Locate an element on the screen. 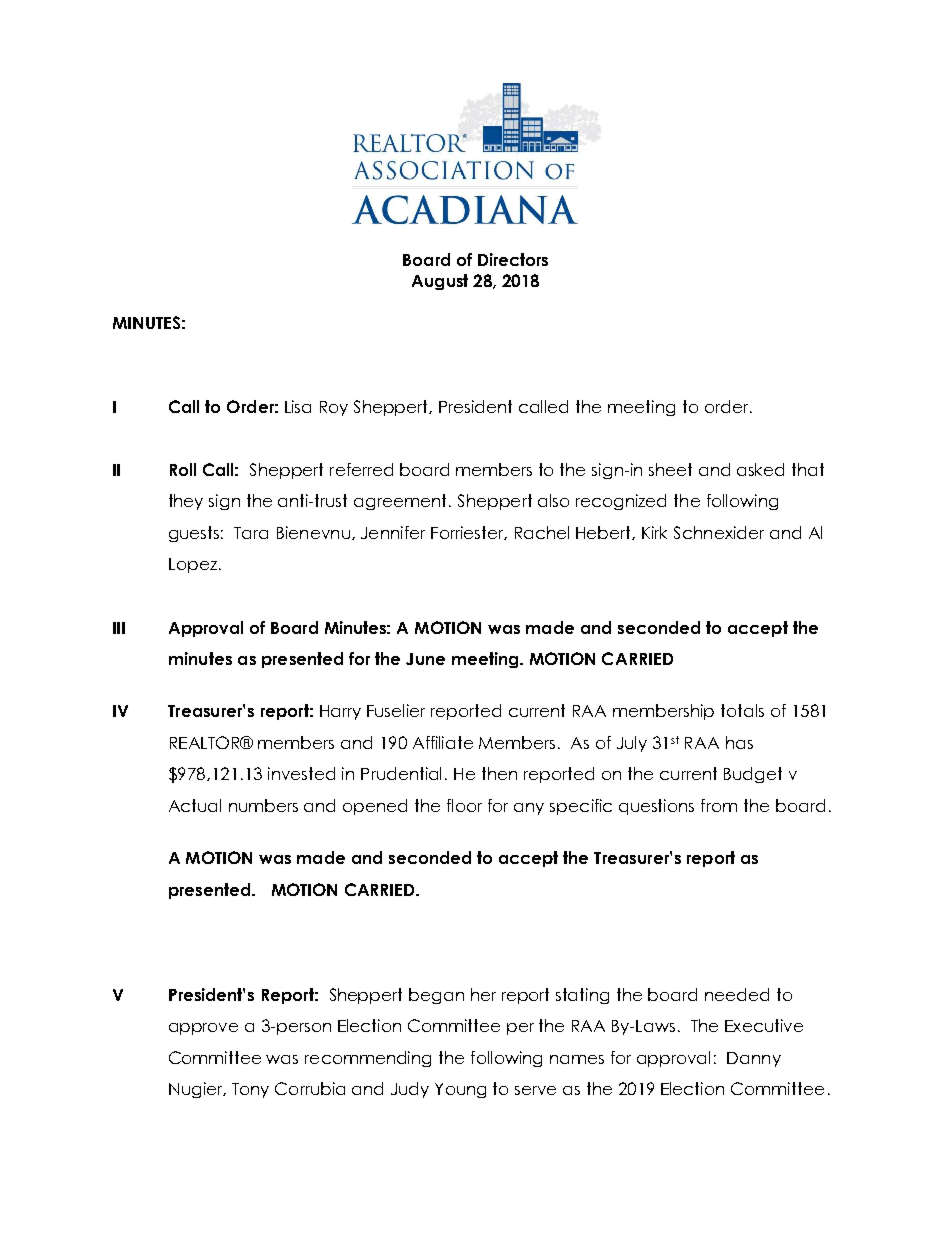  August is located at coordinates (440, 282).
